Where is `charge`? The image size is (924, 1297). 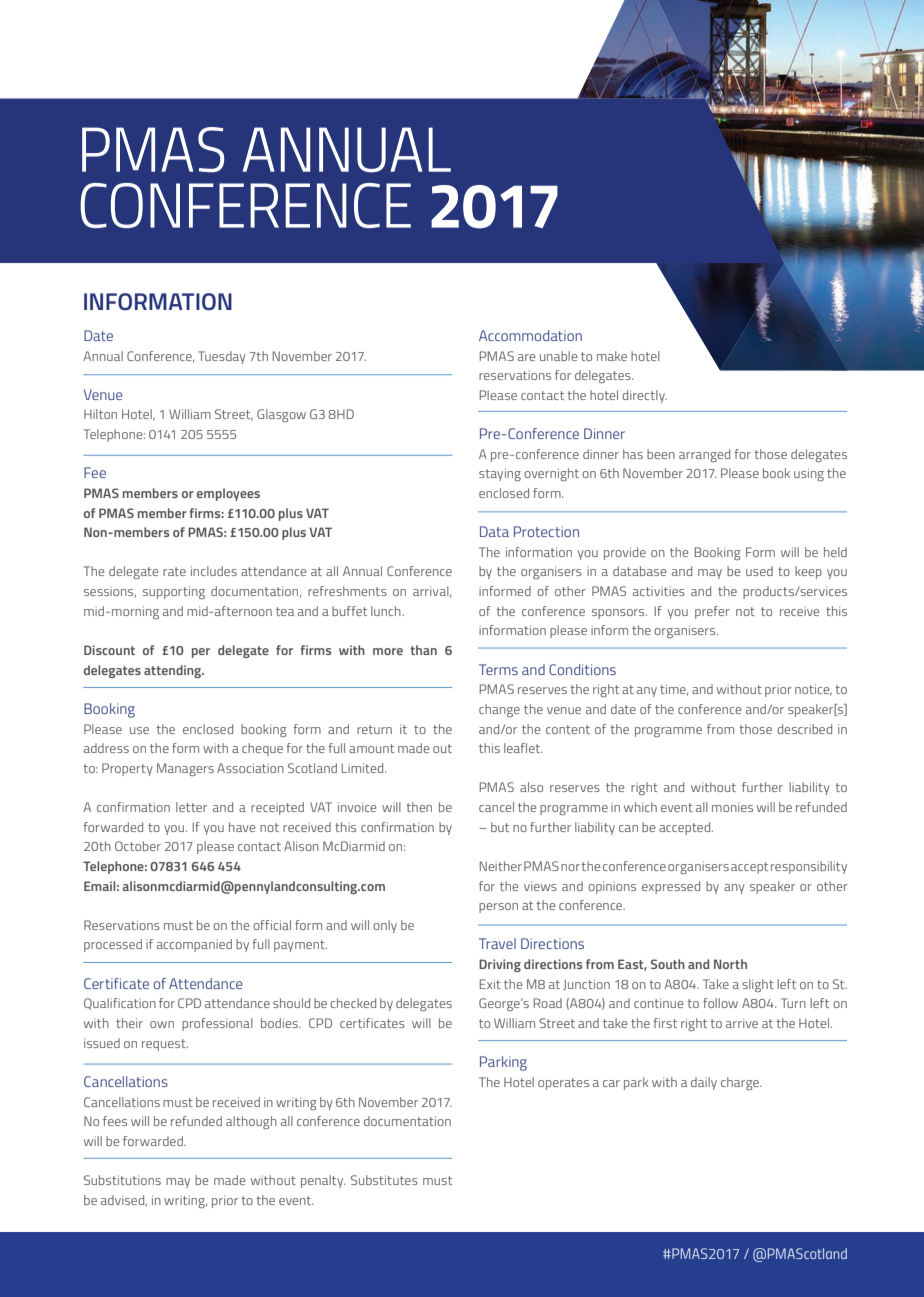 charge is located at coordinates (741, 1083).
